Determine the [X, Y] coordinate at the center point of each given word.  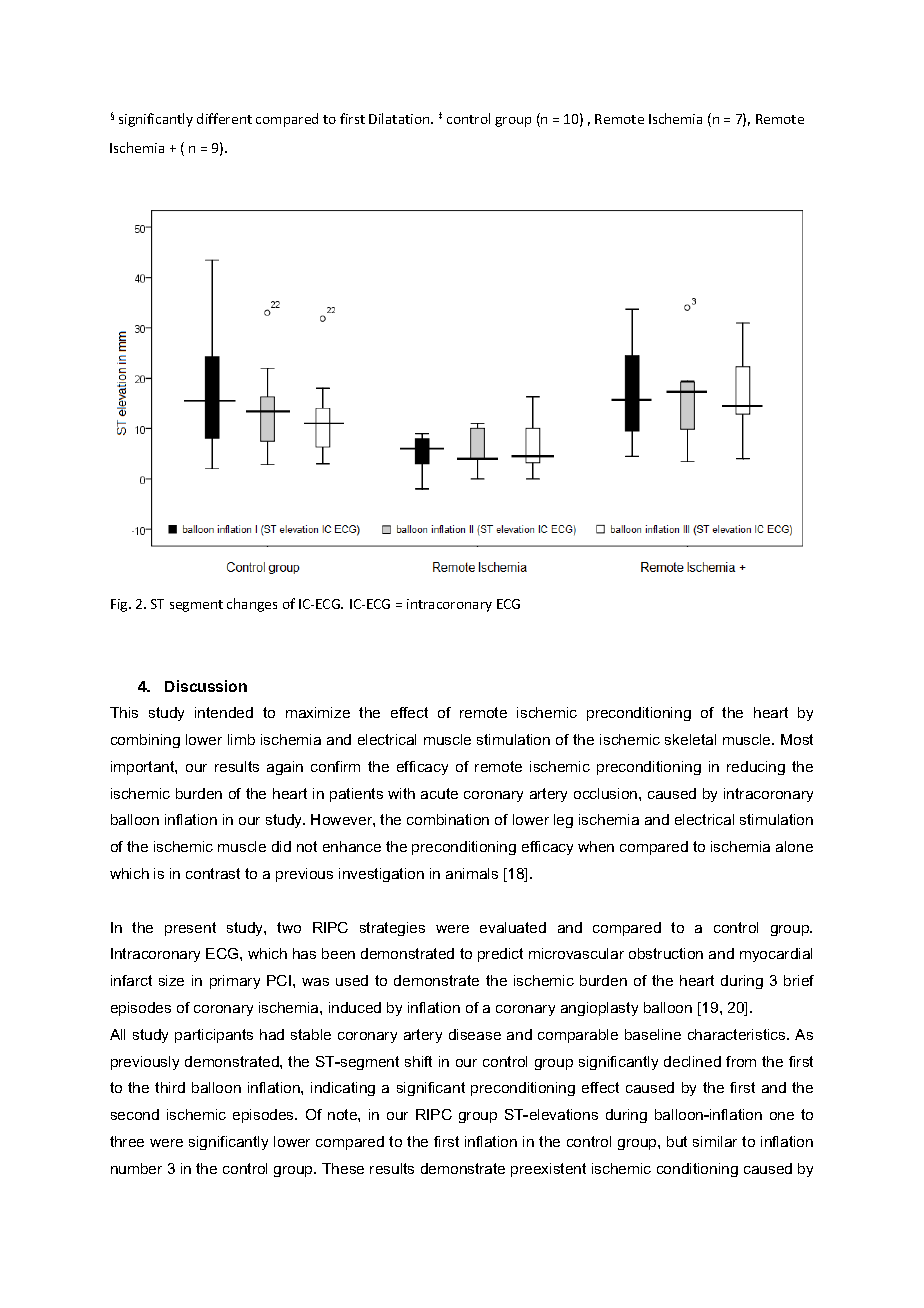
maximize [318, 712]
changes [252, 605]
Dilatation [400, 118]
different [224, 118]
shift [418, 1061]
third [170, 1087]
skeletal [690, 739]
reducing [756, 768]
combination [448, 819]
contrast [213, 873]
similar [715, 1141]
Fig [120, 605]
